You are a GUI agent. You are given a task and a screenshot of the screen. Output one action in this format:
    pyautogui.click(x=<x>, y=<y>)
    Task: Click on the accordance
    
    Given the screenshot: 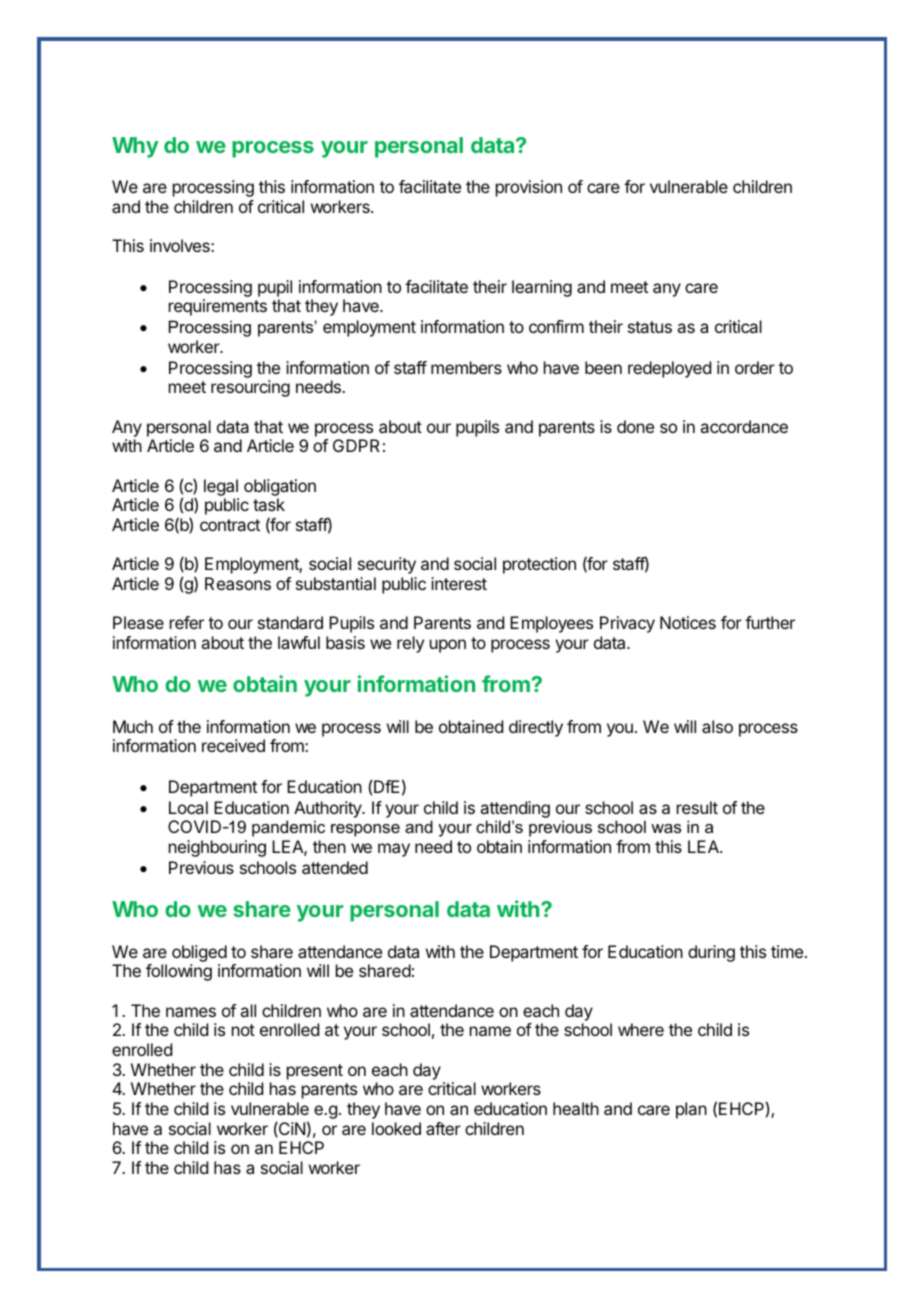 What is the action you would take?
    pyautogui.click(x=744, y=426)
